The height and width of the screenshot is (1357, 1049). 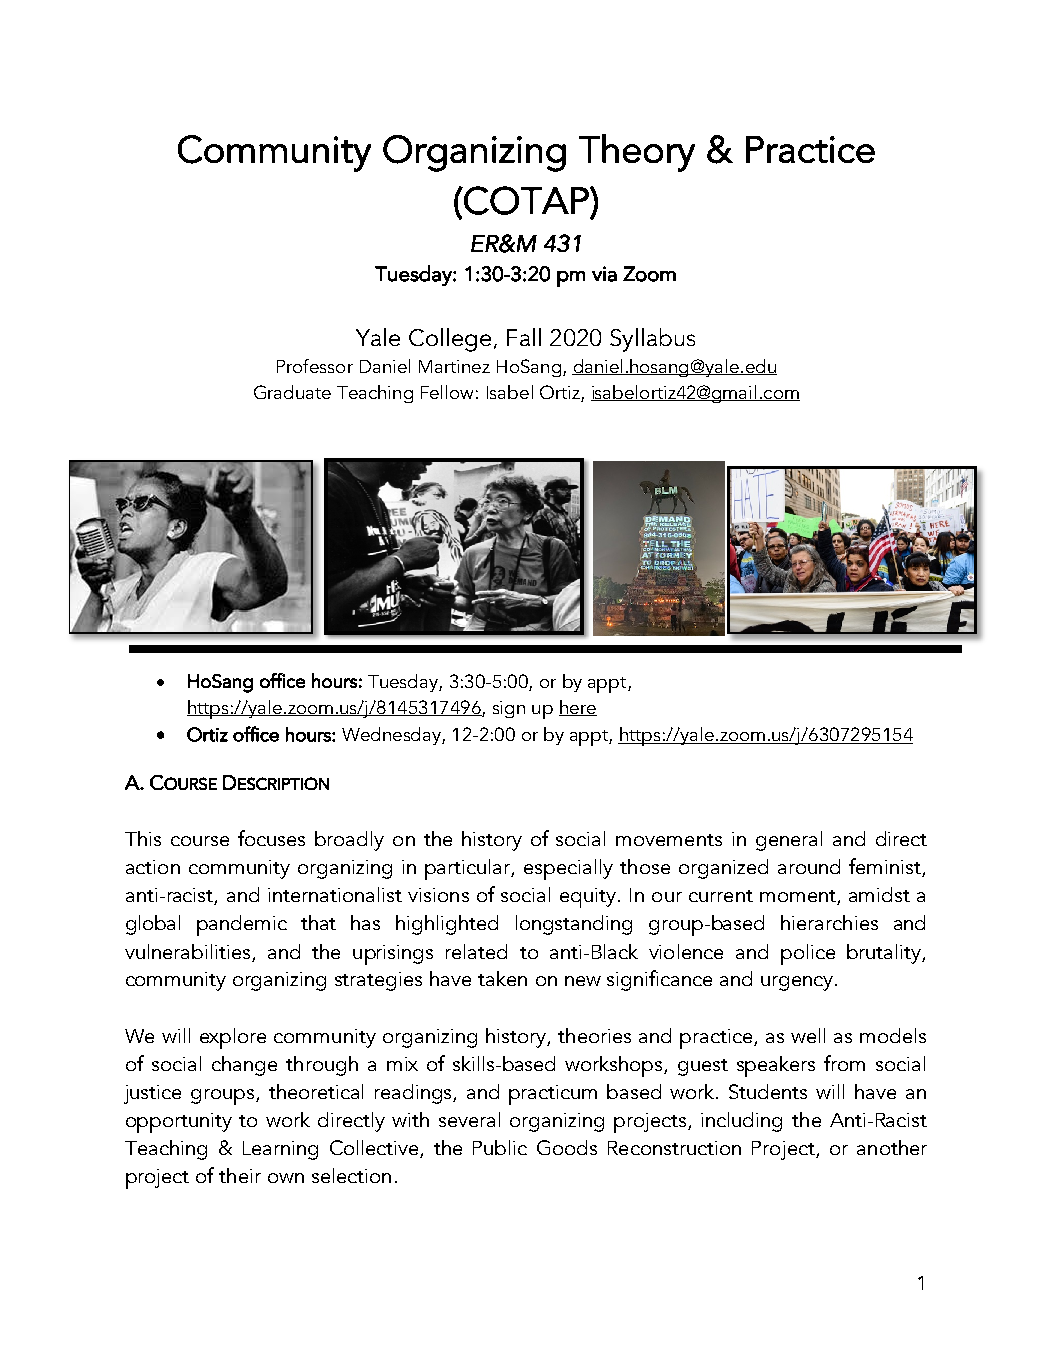 What do you see at coordinates (637, 153) in the screenshot?
I see `Theory` at bounding box center [637, 153].
